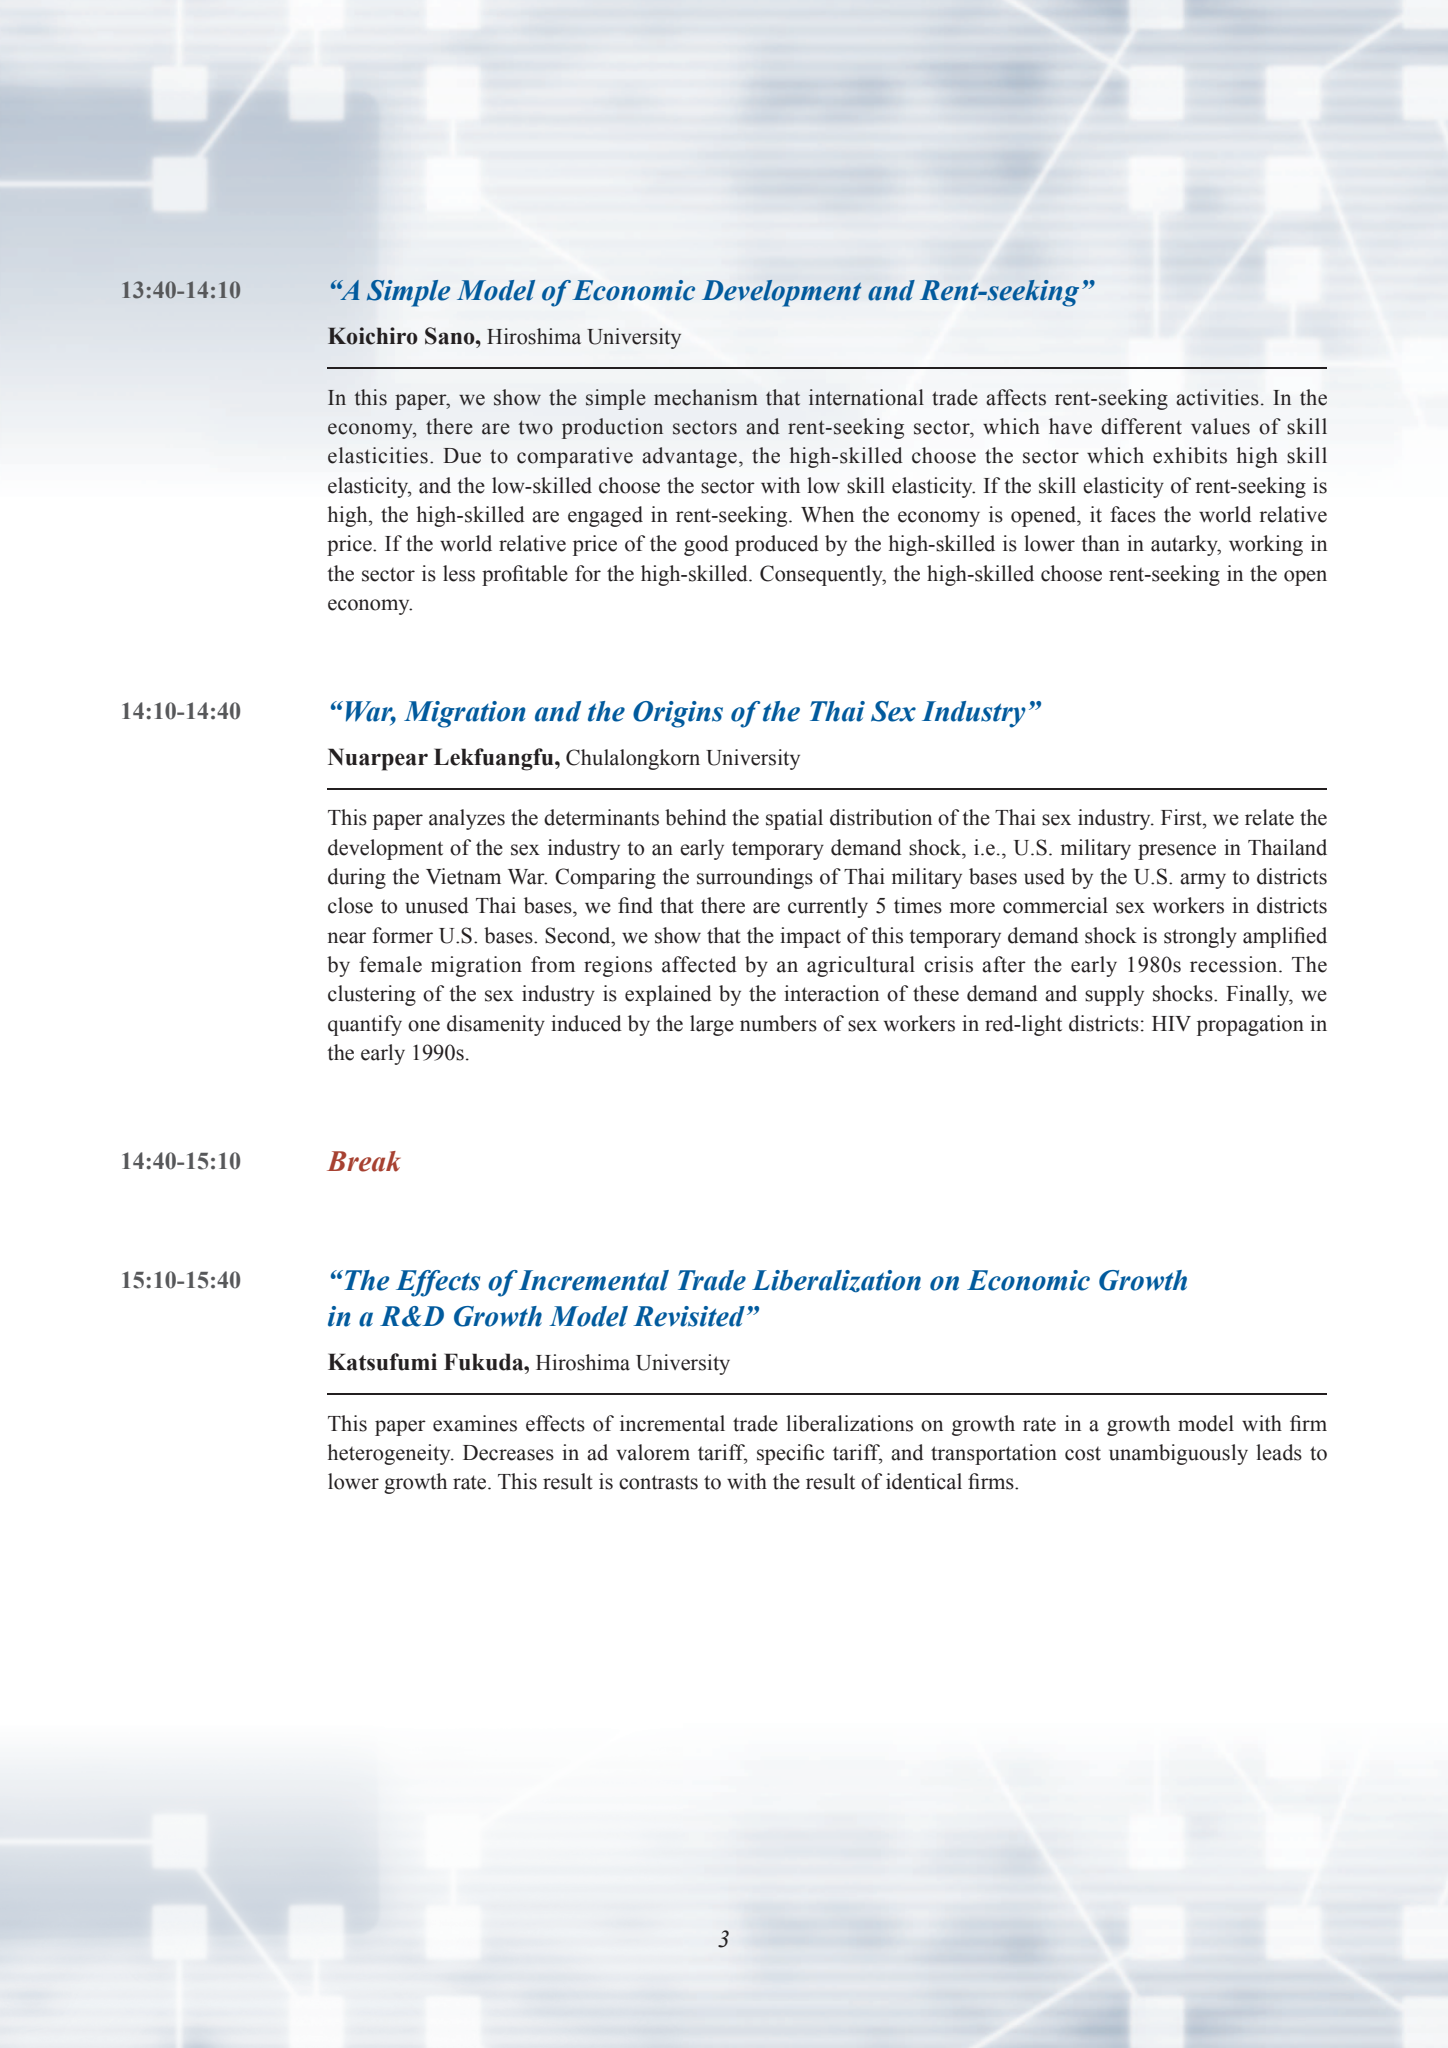 The width and height of the document is (1448, 2048). Describe the element at coordinates (1182, 817) in the document. I see `First` at that location.
